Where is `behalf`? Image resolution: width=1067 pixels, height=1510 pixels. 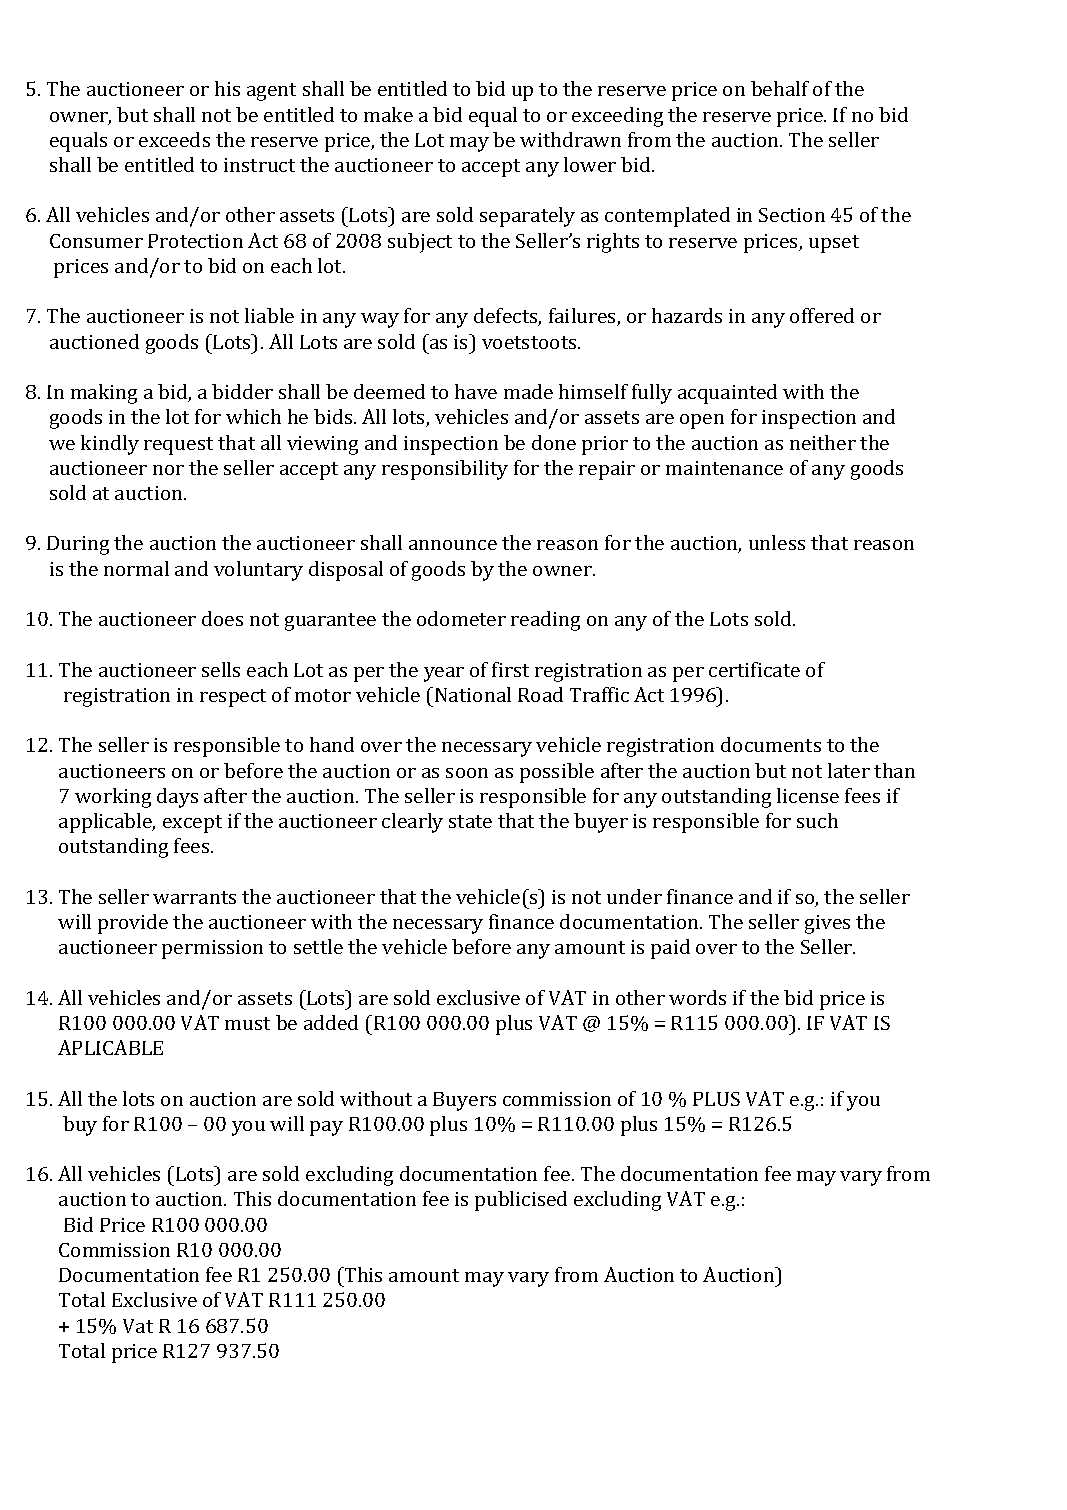
behalf is located at coordinates (780, 88).
